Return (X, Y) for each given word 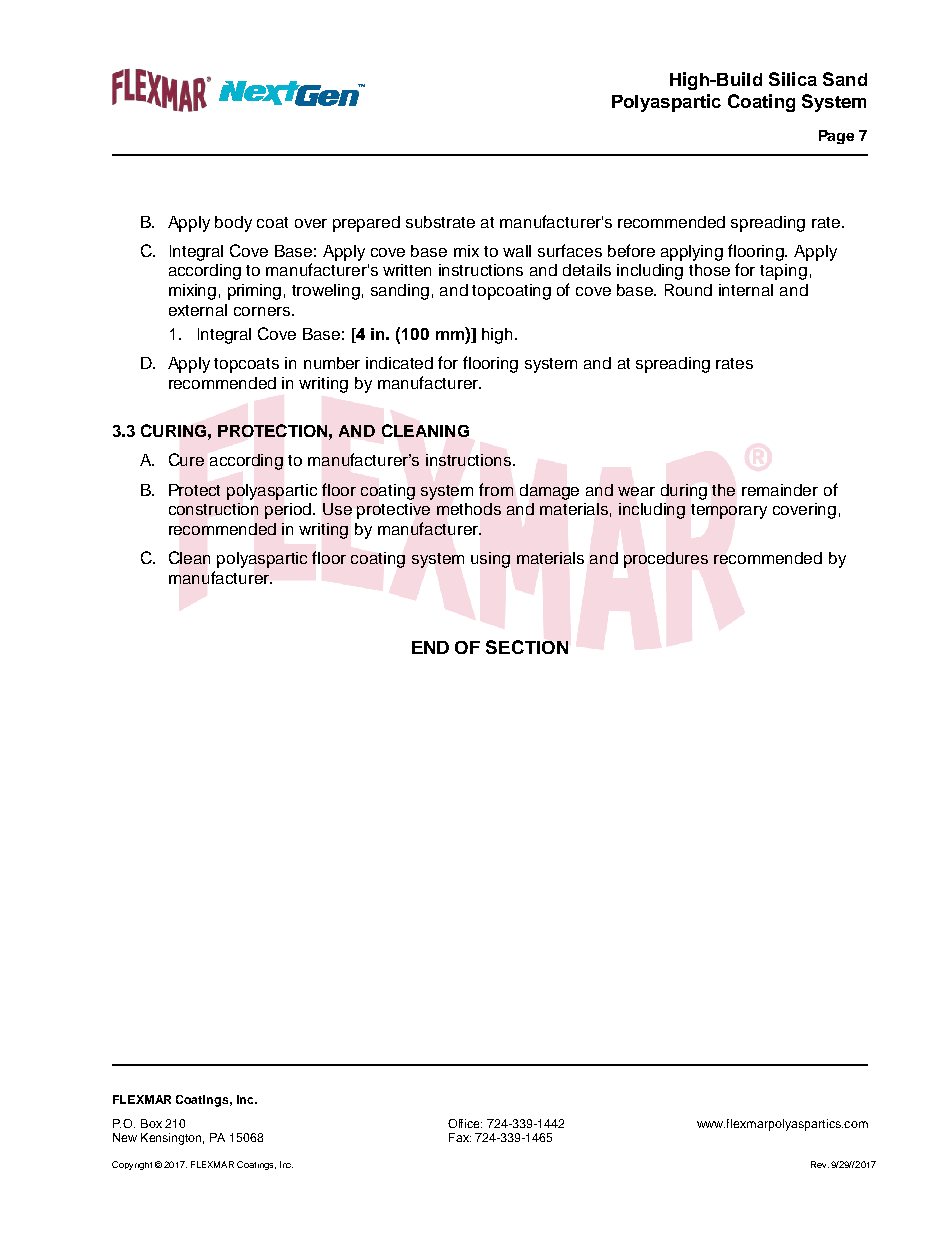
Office (465, 1123)
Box (151, 1123)
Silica (793, 79)
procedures (666, 560)
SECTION (527, 647)
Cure (186, 459)
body (233, 224)
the (723, 490)
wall (517, 251)
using (490, 560)
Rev (820, 1164)
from (496, 489)
